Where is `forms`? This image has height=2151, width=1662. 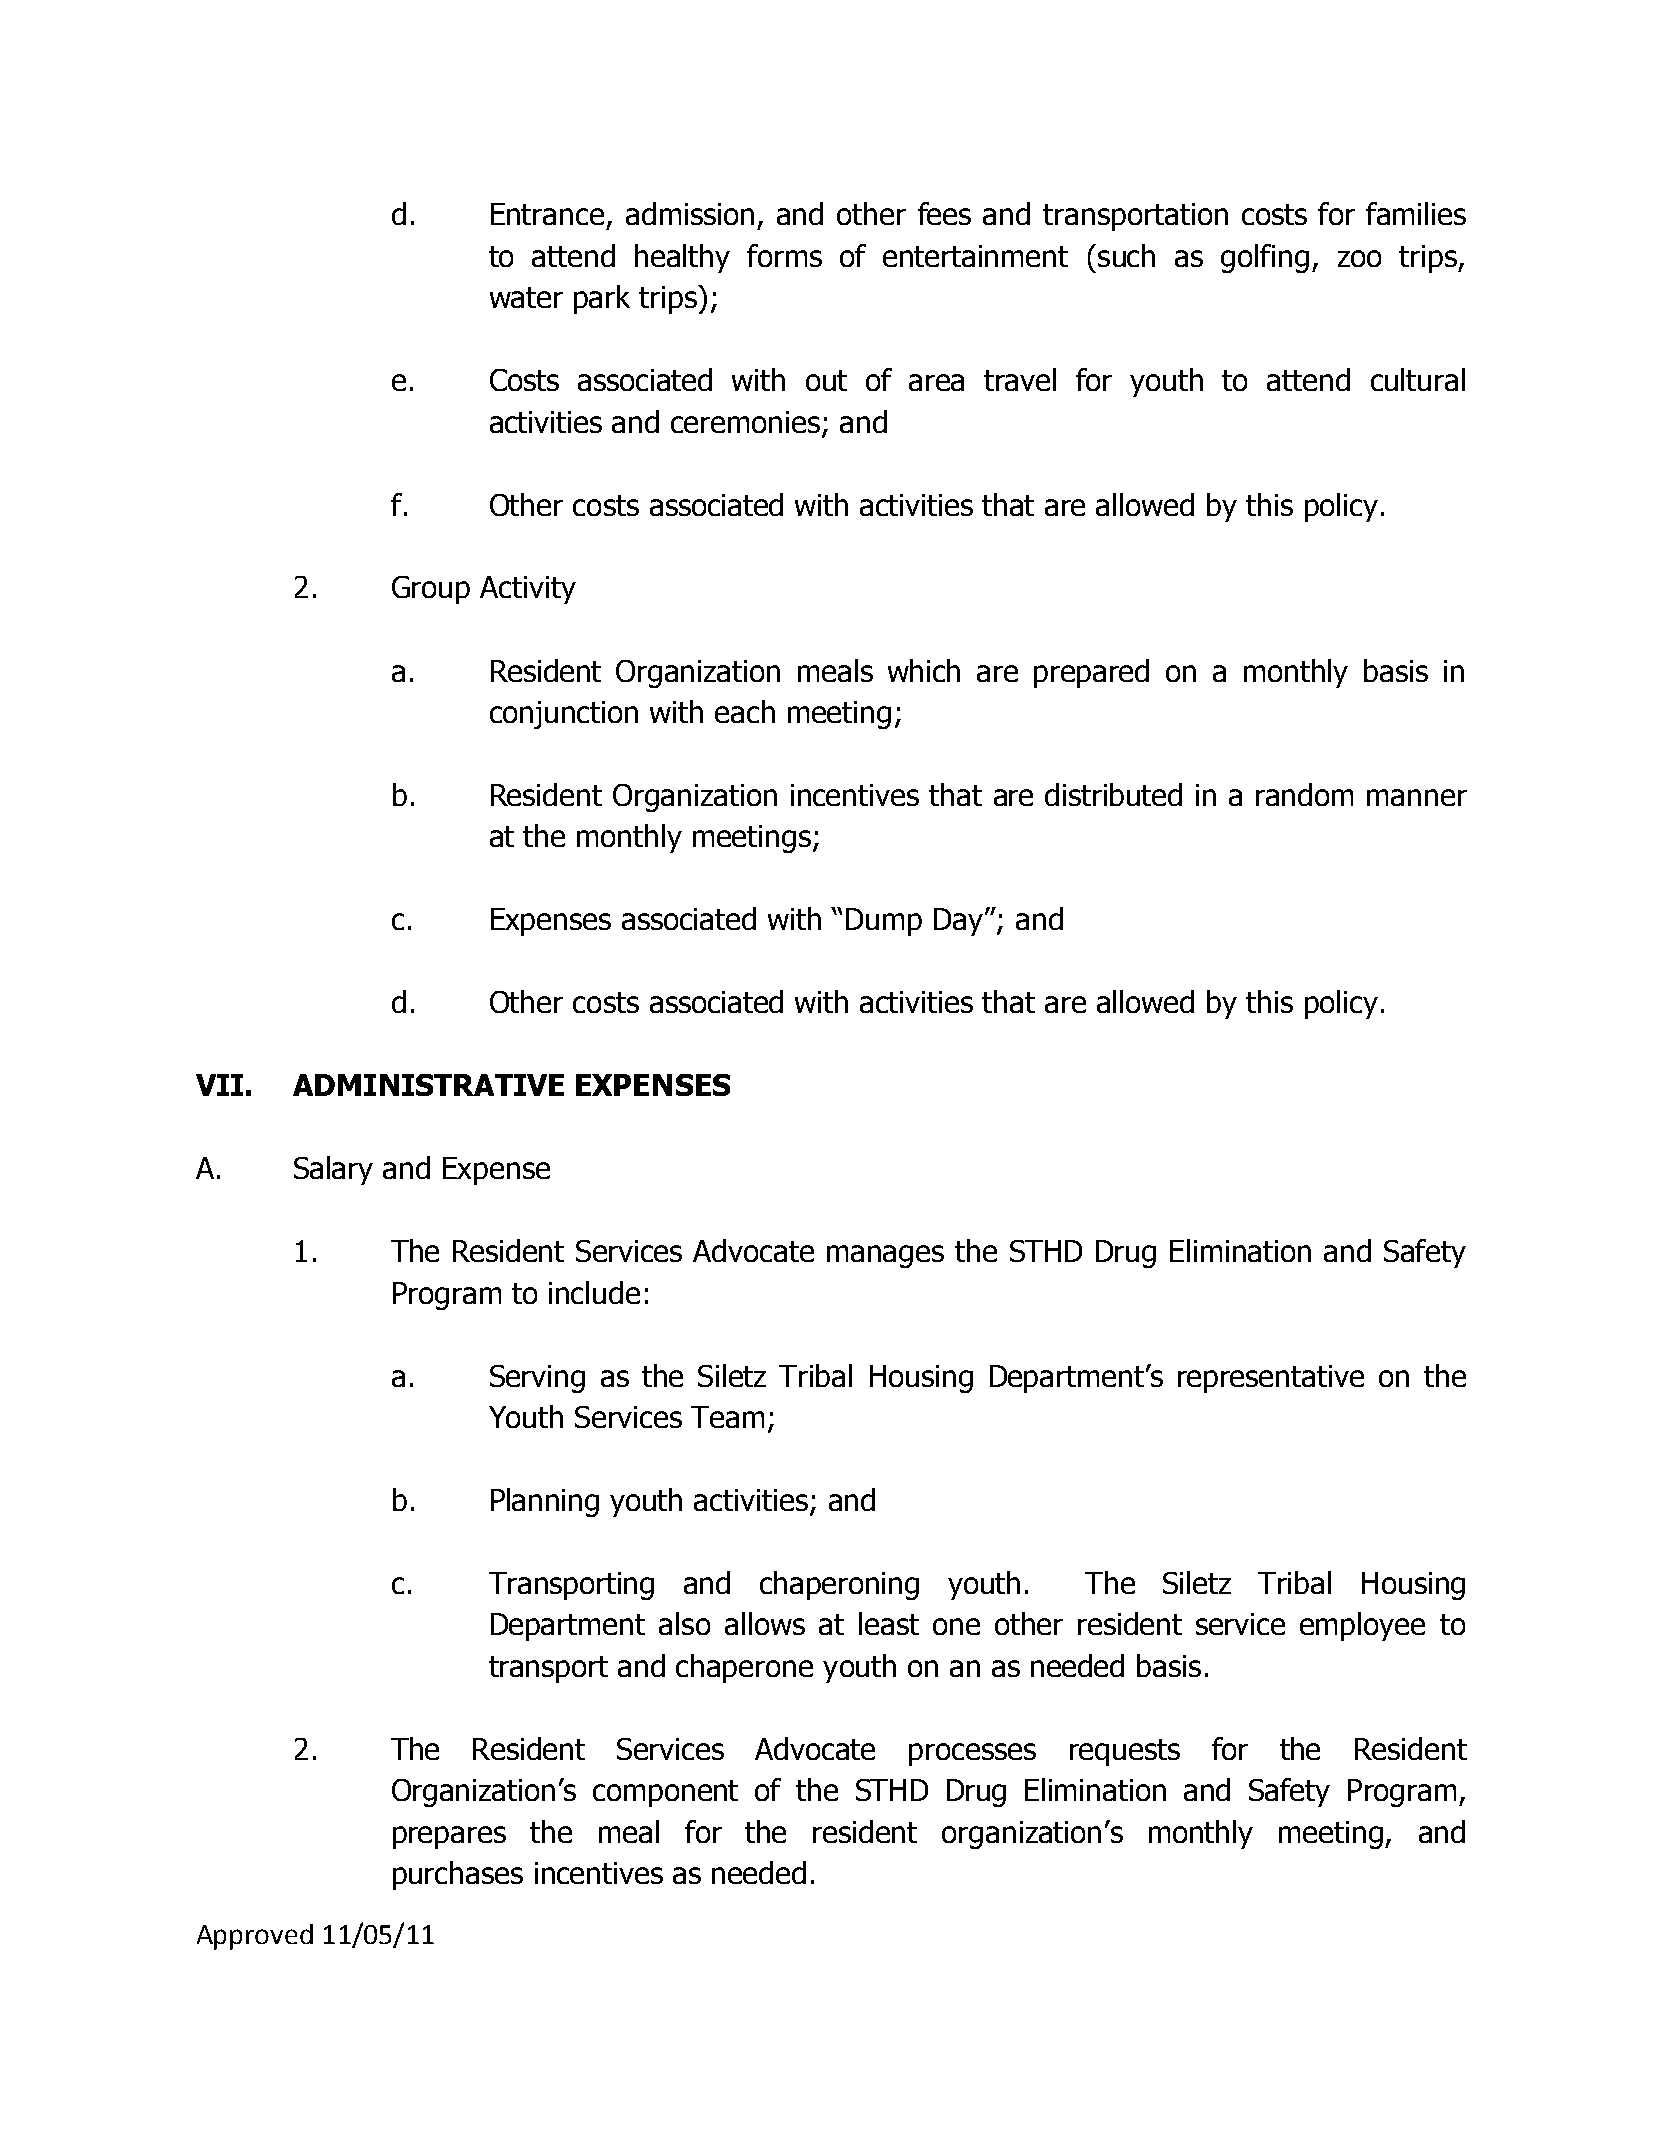
forms is located at coordinates (784, 255).
